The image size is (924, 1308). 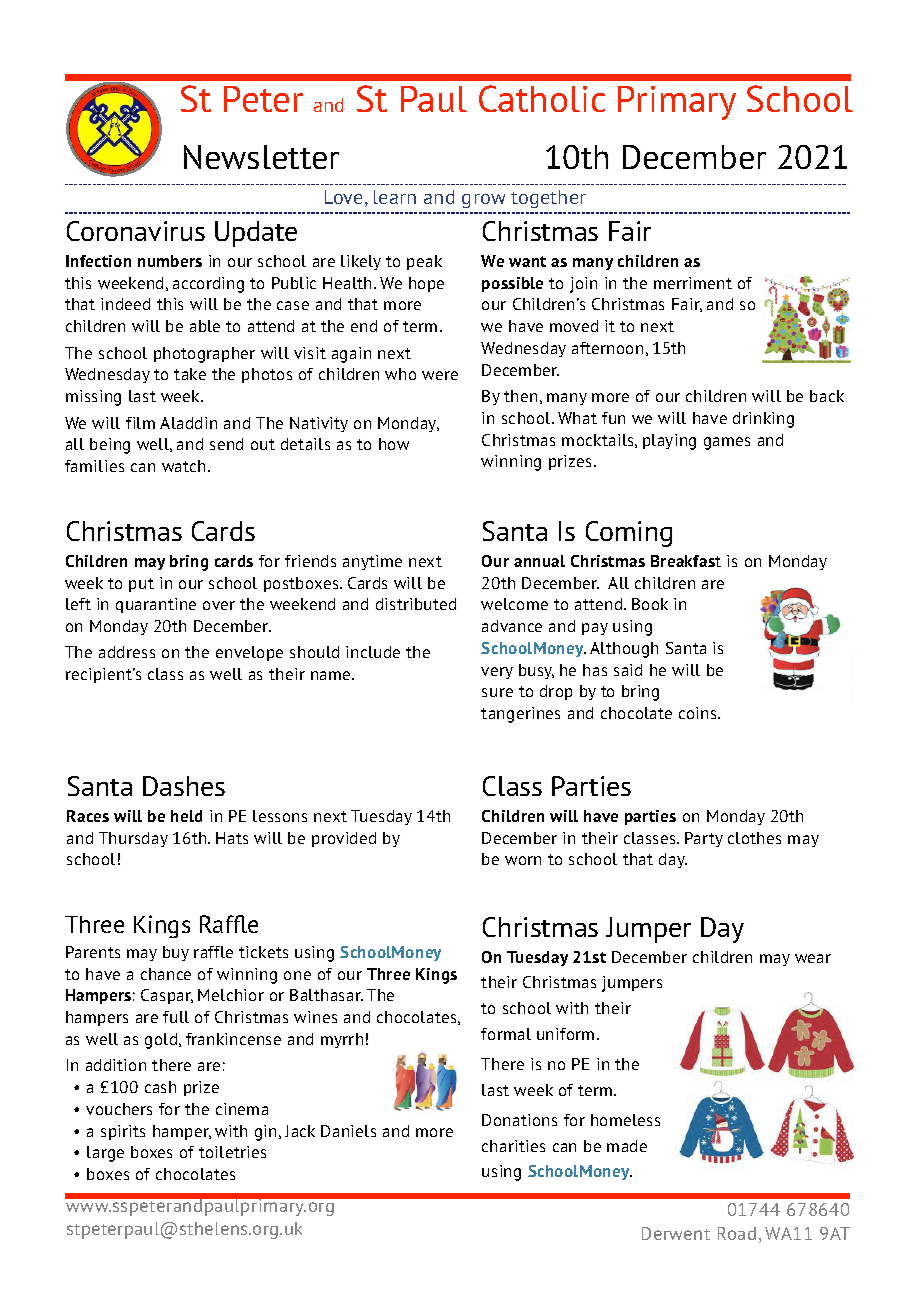 I want to click on Newsletter, so click(x=261, y=157).
